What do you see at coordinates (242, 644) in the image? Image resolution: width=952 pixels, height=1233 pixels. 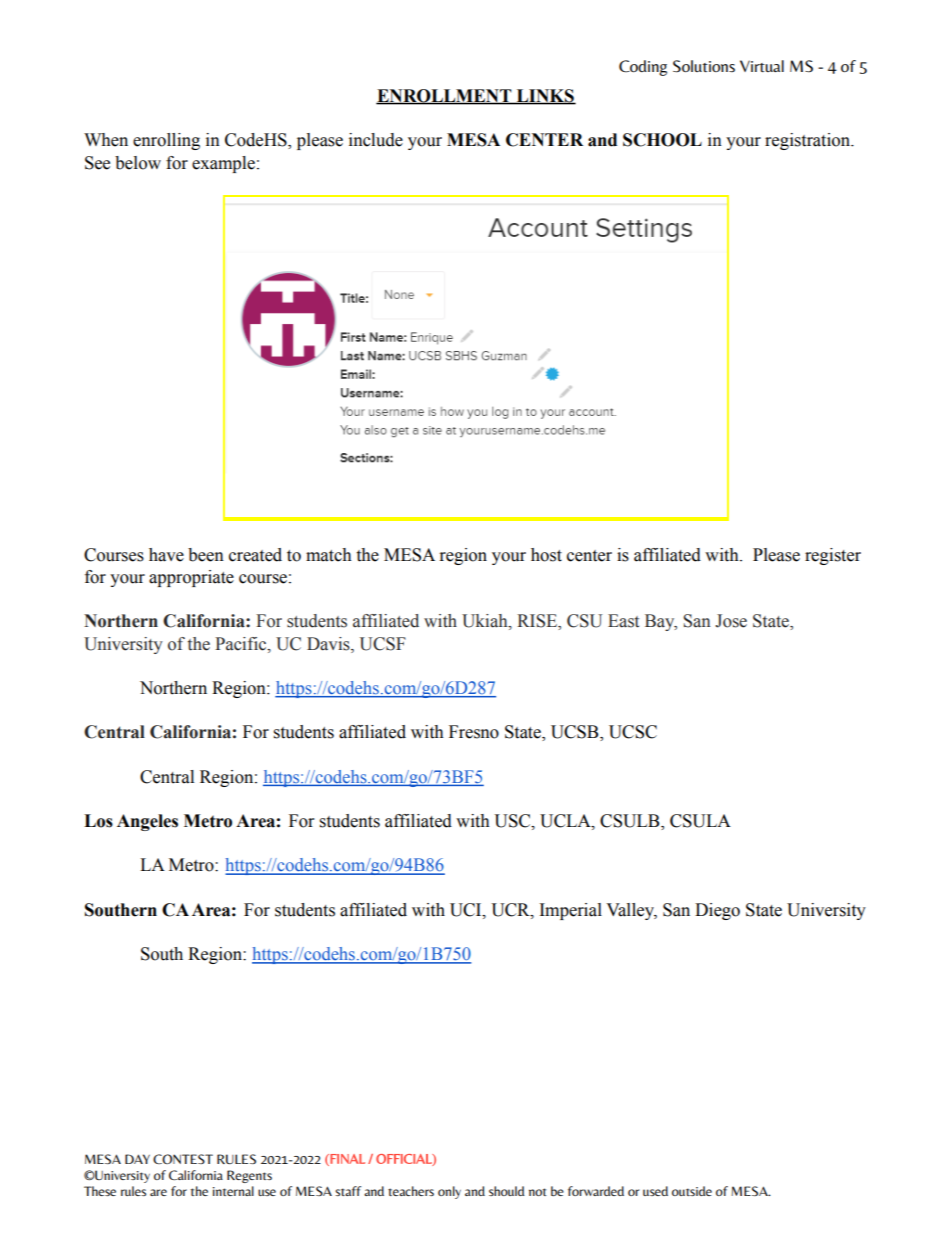 I see `Pacific` at bounding box center [242, 644].
